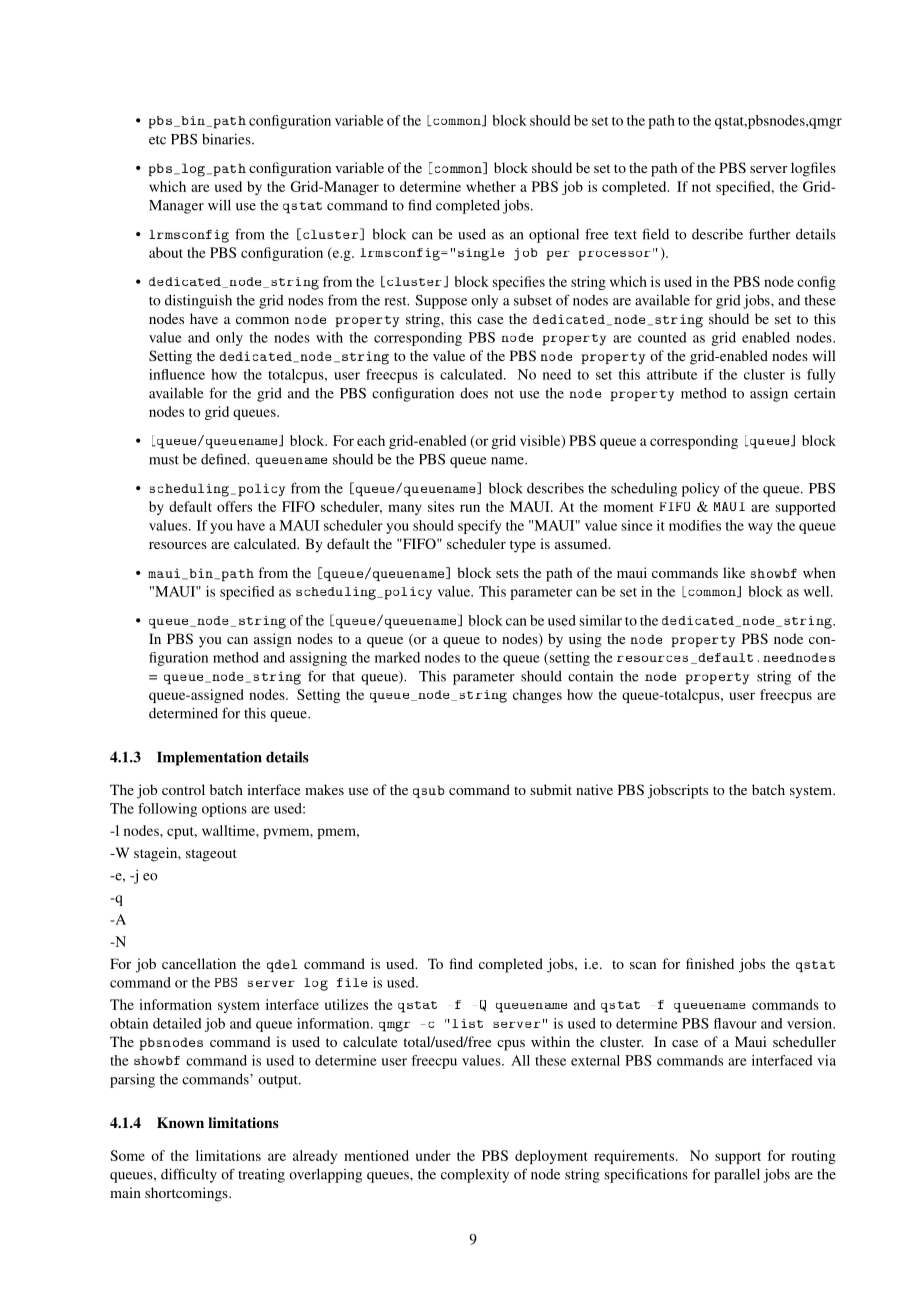 The width and height of the document is (924, 1308). Describe the element at coordinates (537, 696) in the document. I see `changes` at that location.
